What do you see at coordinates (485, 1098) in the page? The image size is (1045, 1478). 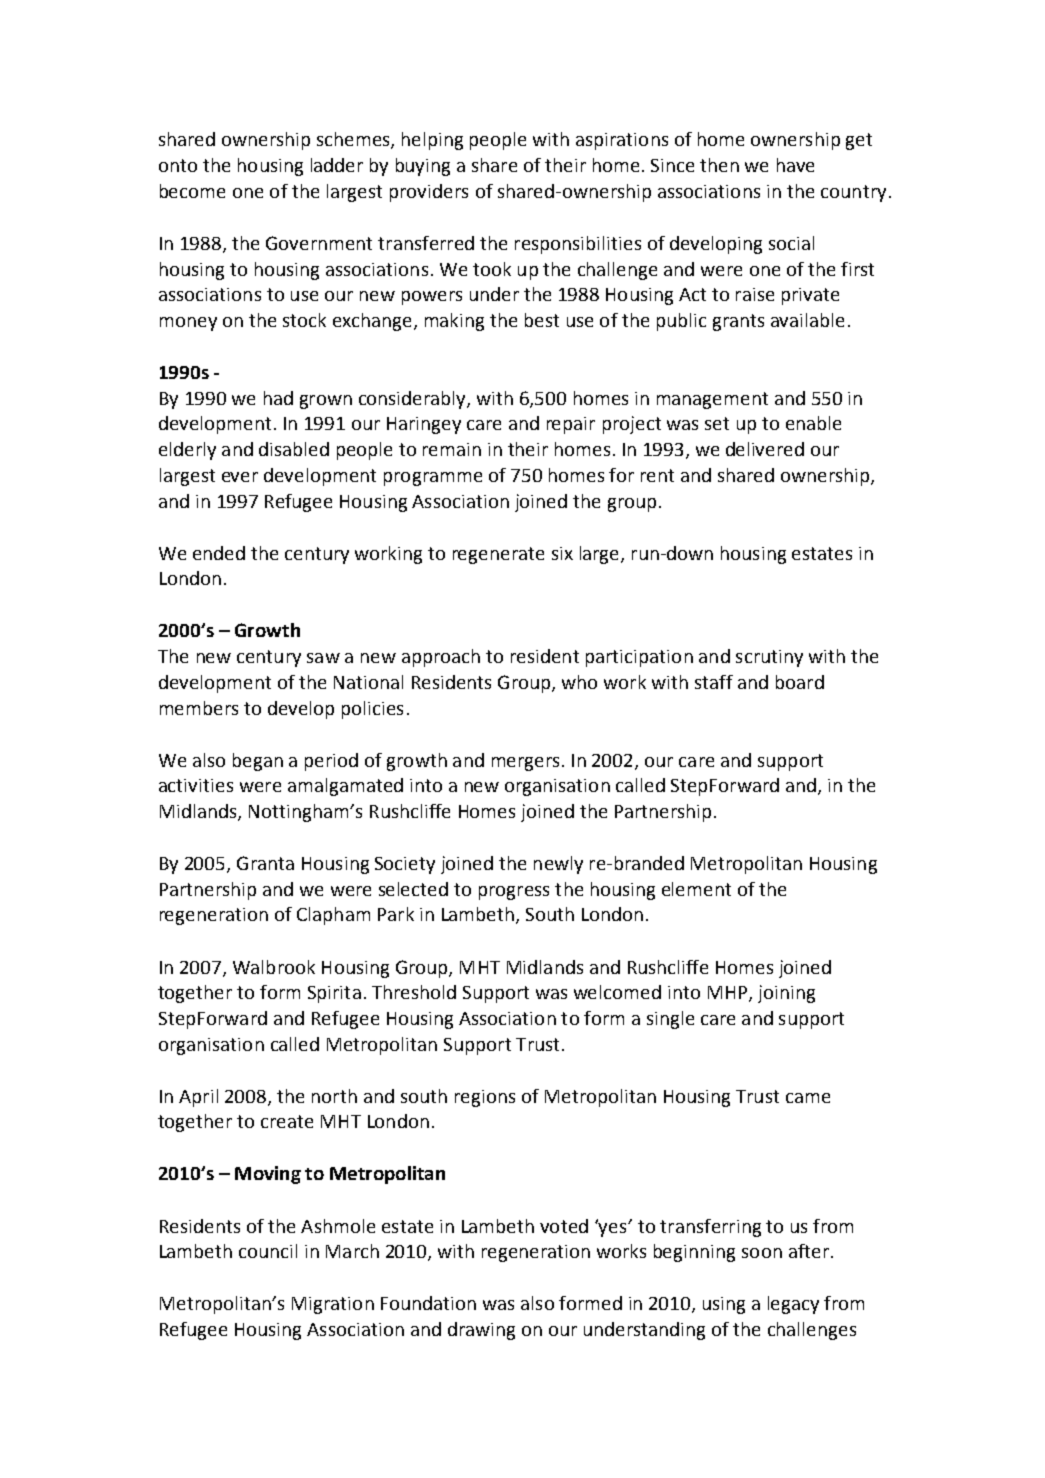 I see `regions` at bounding box center [485, 1098].
